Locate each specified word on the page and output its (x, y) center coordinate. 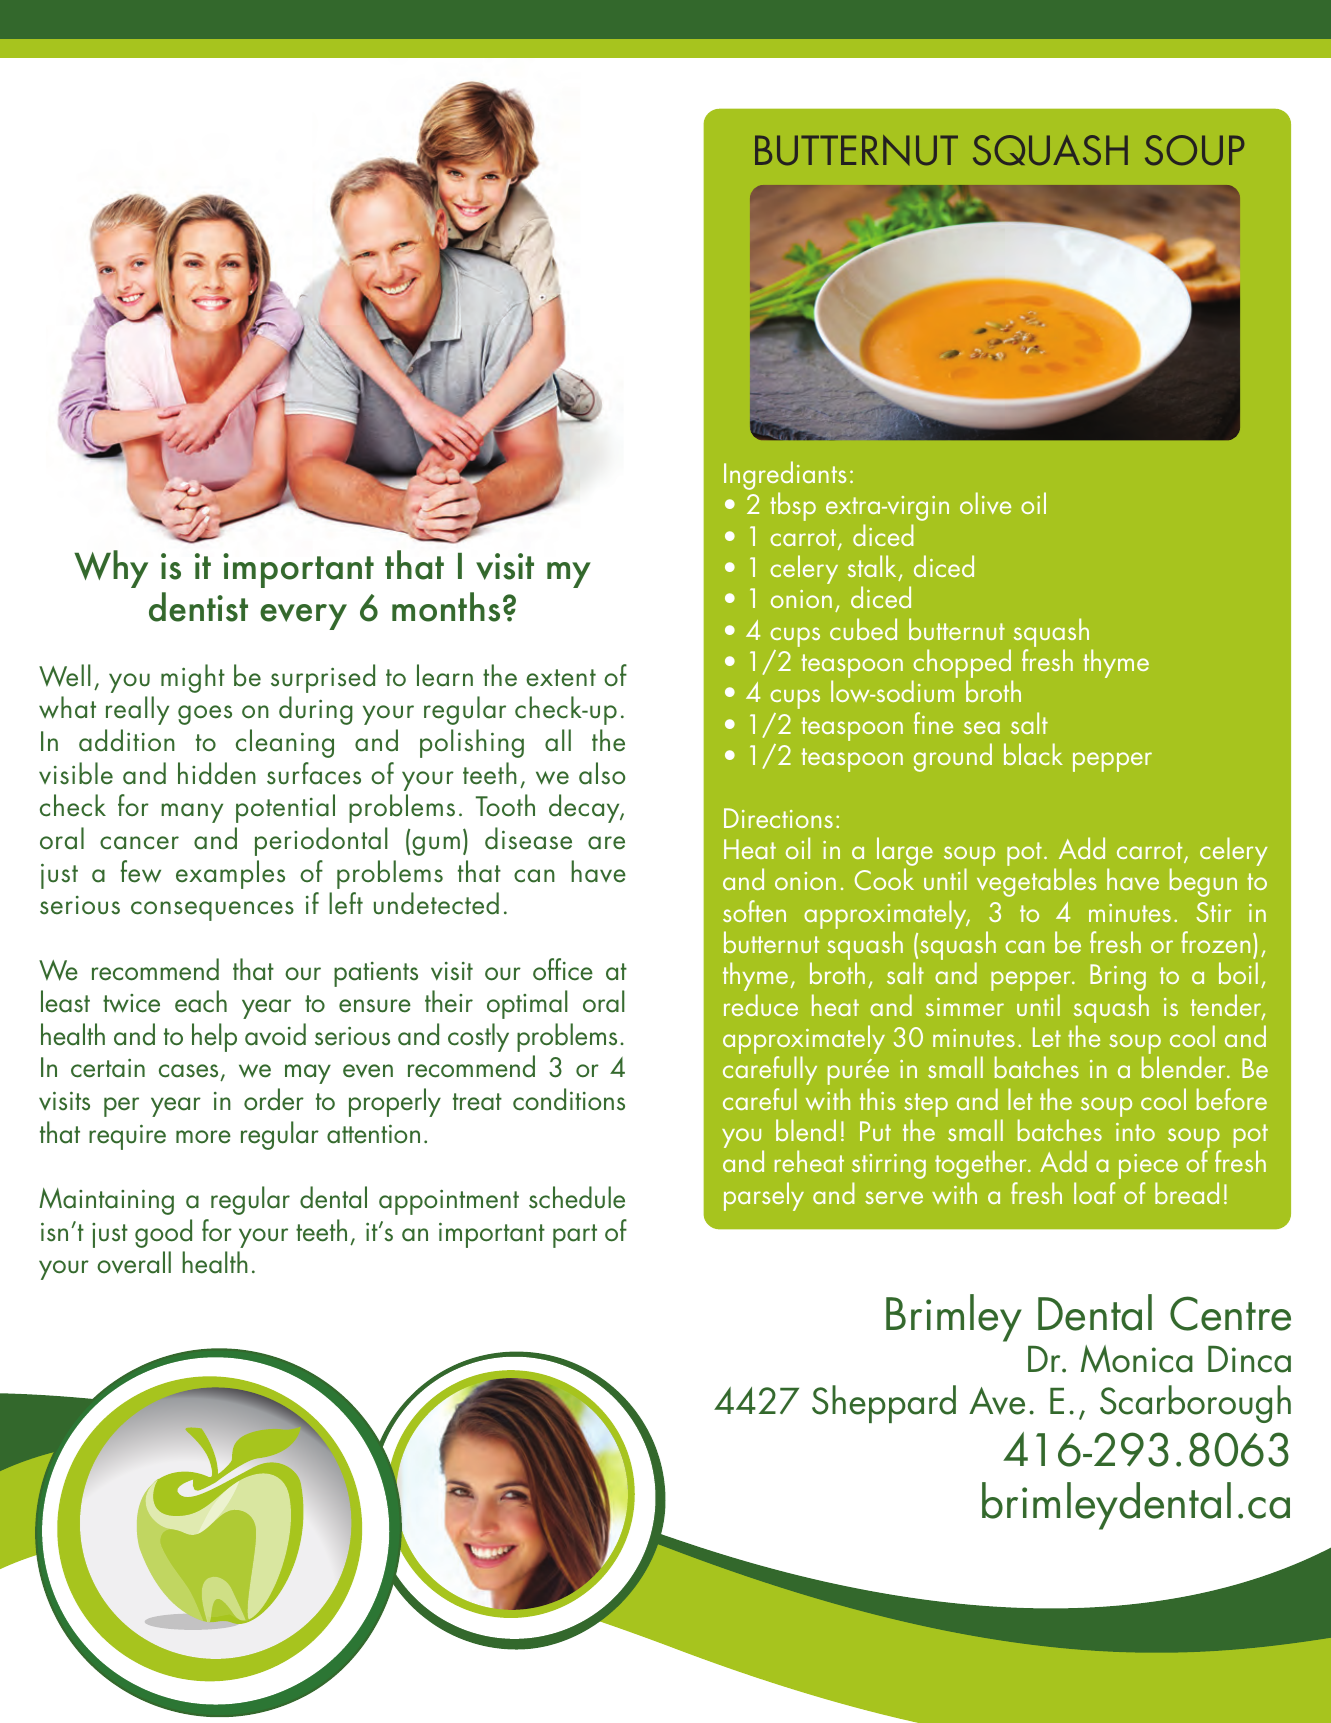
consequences (212, 911)
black (1033, 754)
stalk (872, 566)
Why (111, 569)
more (203, 1137)
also (602, 773)
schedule (577, 1197)
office (563, 969)
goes (205, 715)
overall (134, 1262)
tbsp (793, 506)
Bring (1118, 977)
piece (1148, 1166)
